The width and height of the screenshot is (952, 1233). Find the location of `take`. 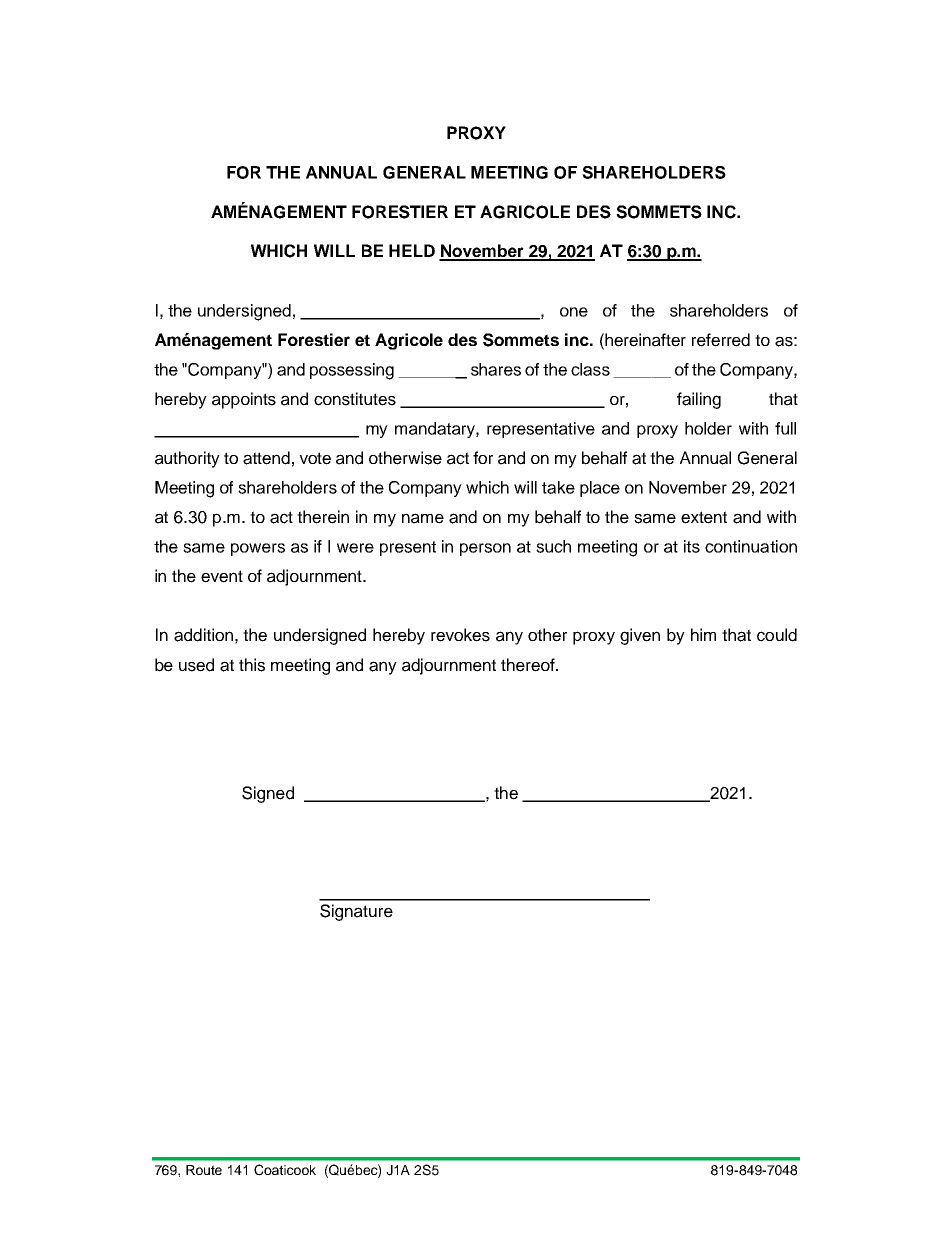

take is located at coordinates (558, 487).
